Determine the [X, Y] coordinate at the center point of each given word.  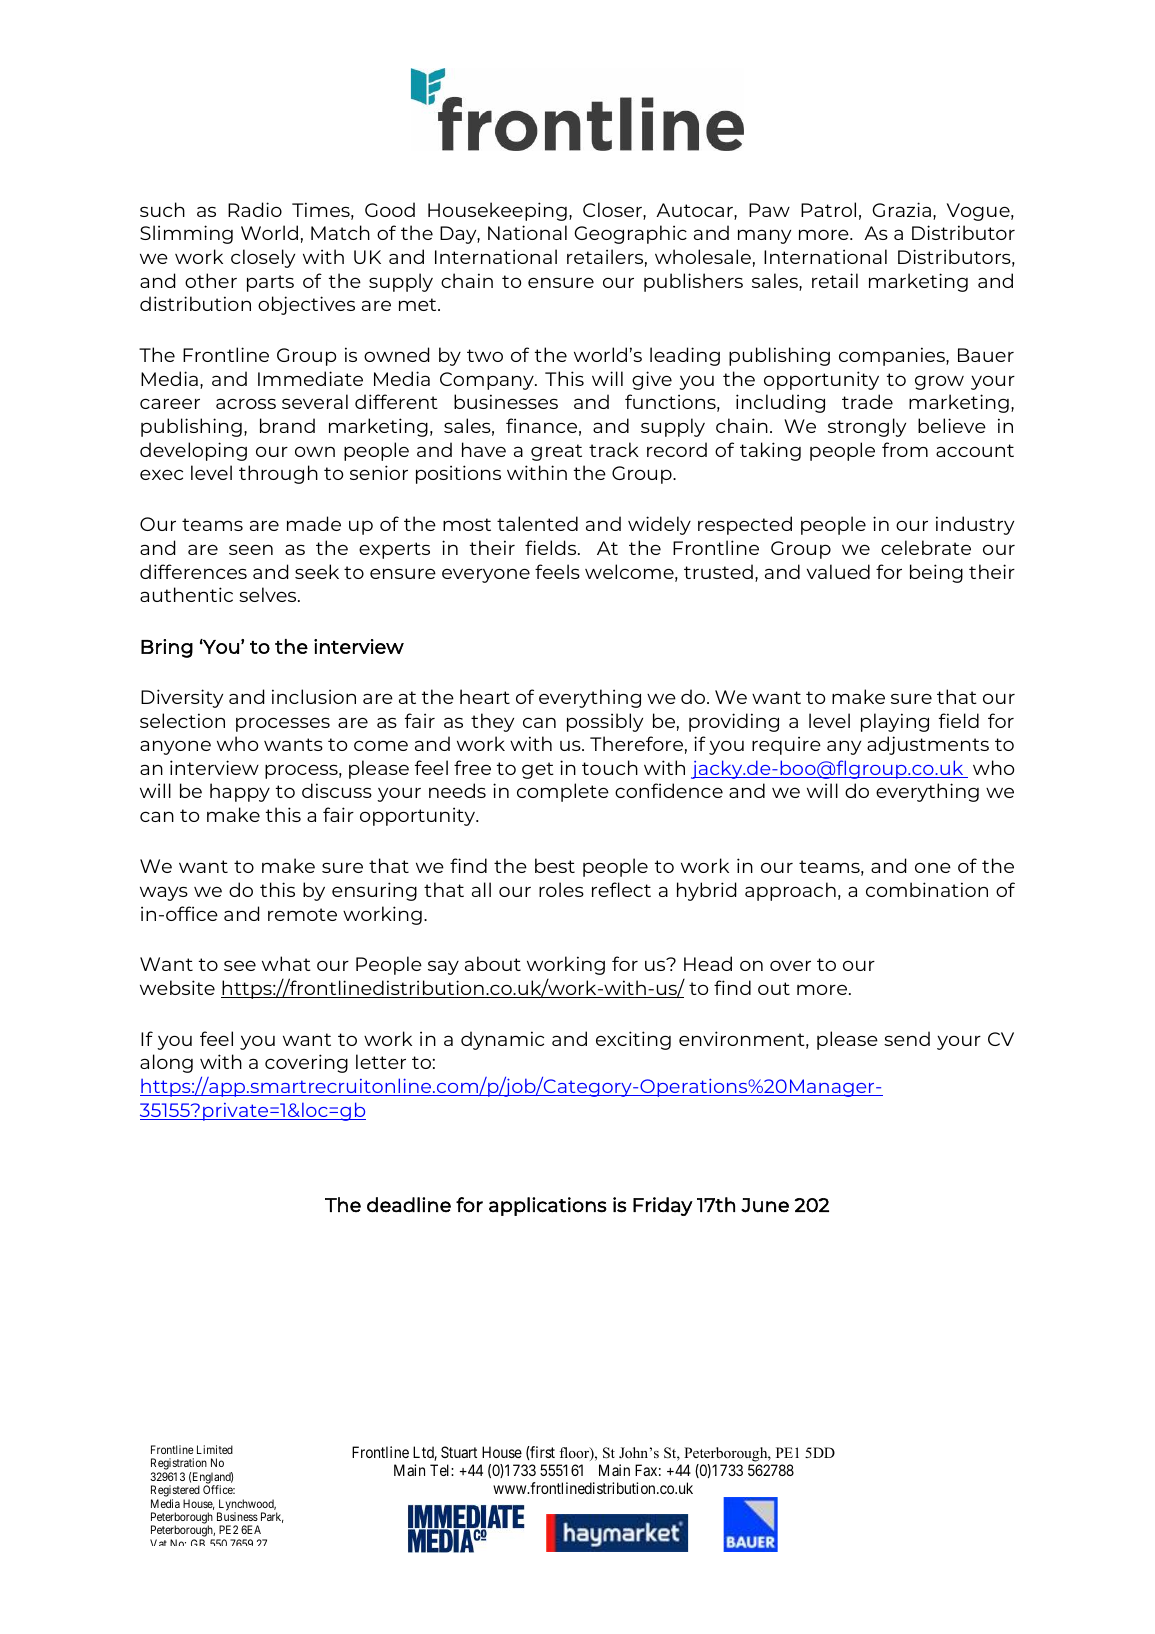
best [555, 865]
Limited [215, 1449]
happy [240, 792]
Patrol [828, 209]
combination [927, 889]
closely [263, 258]
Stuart [459, 1452]
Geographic [630, 234]
